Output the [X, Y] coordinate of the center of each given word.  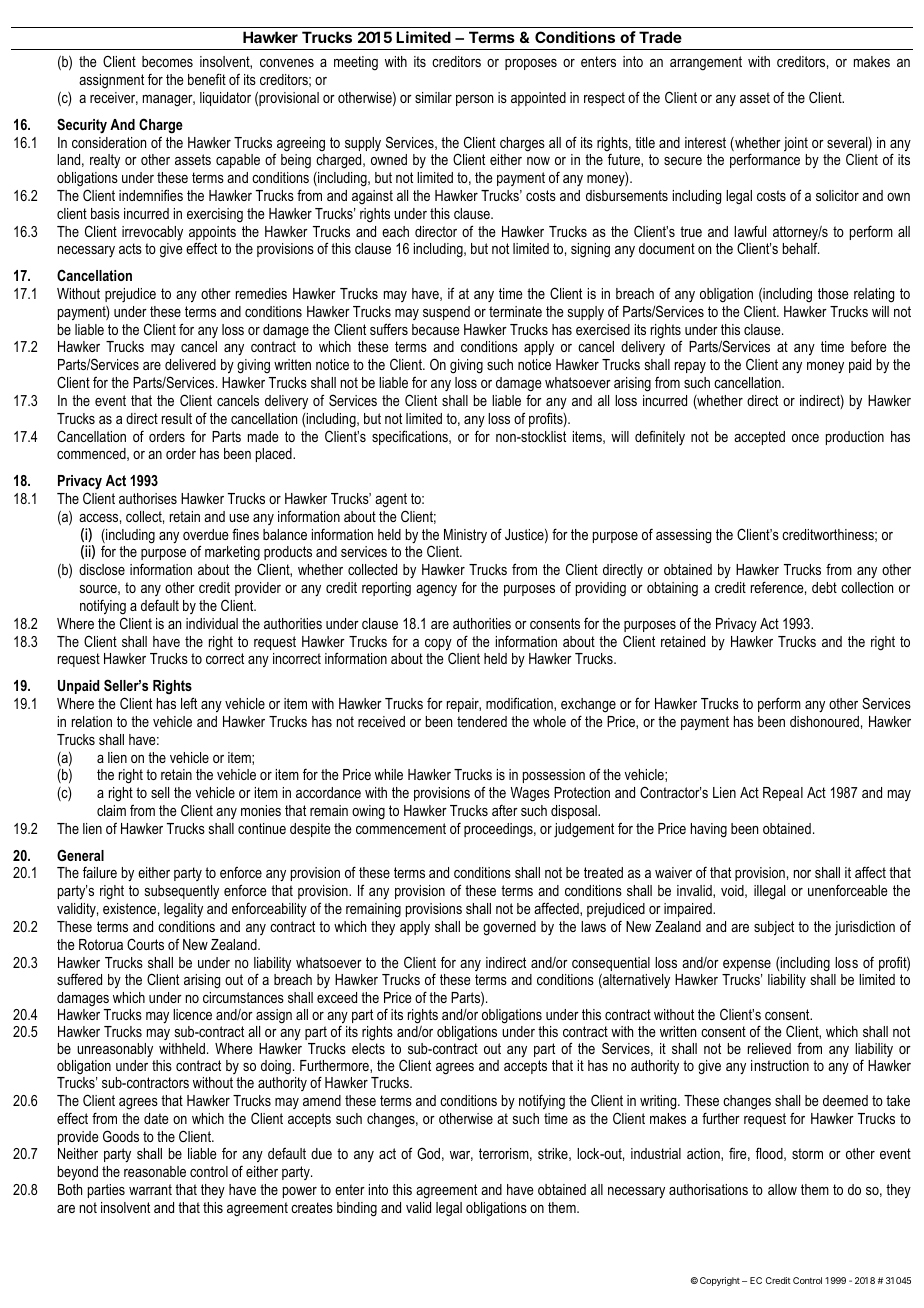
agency [436, 591]
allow [782, 1189]
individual [212, 623]
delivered [190, 364]
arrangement [706, 63]
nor [802, 874]
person [474, 100]
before [869, 346]
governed [509, 928]
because [436, 329]
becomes [167, 61]
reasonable [155, 1171]
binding [357, 1209]
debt [824, 587]
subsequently [182, 892]
